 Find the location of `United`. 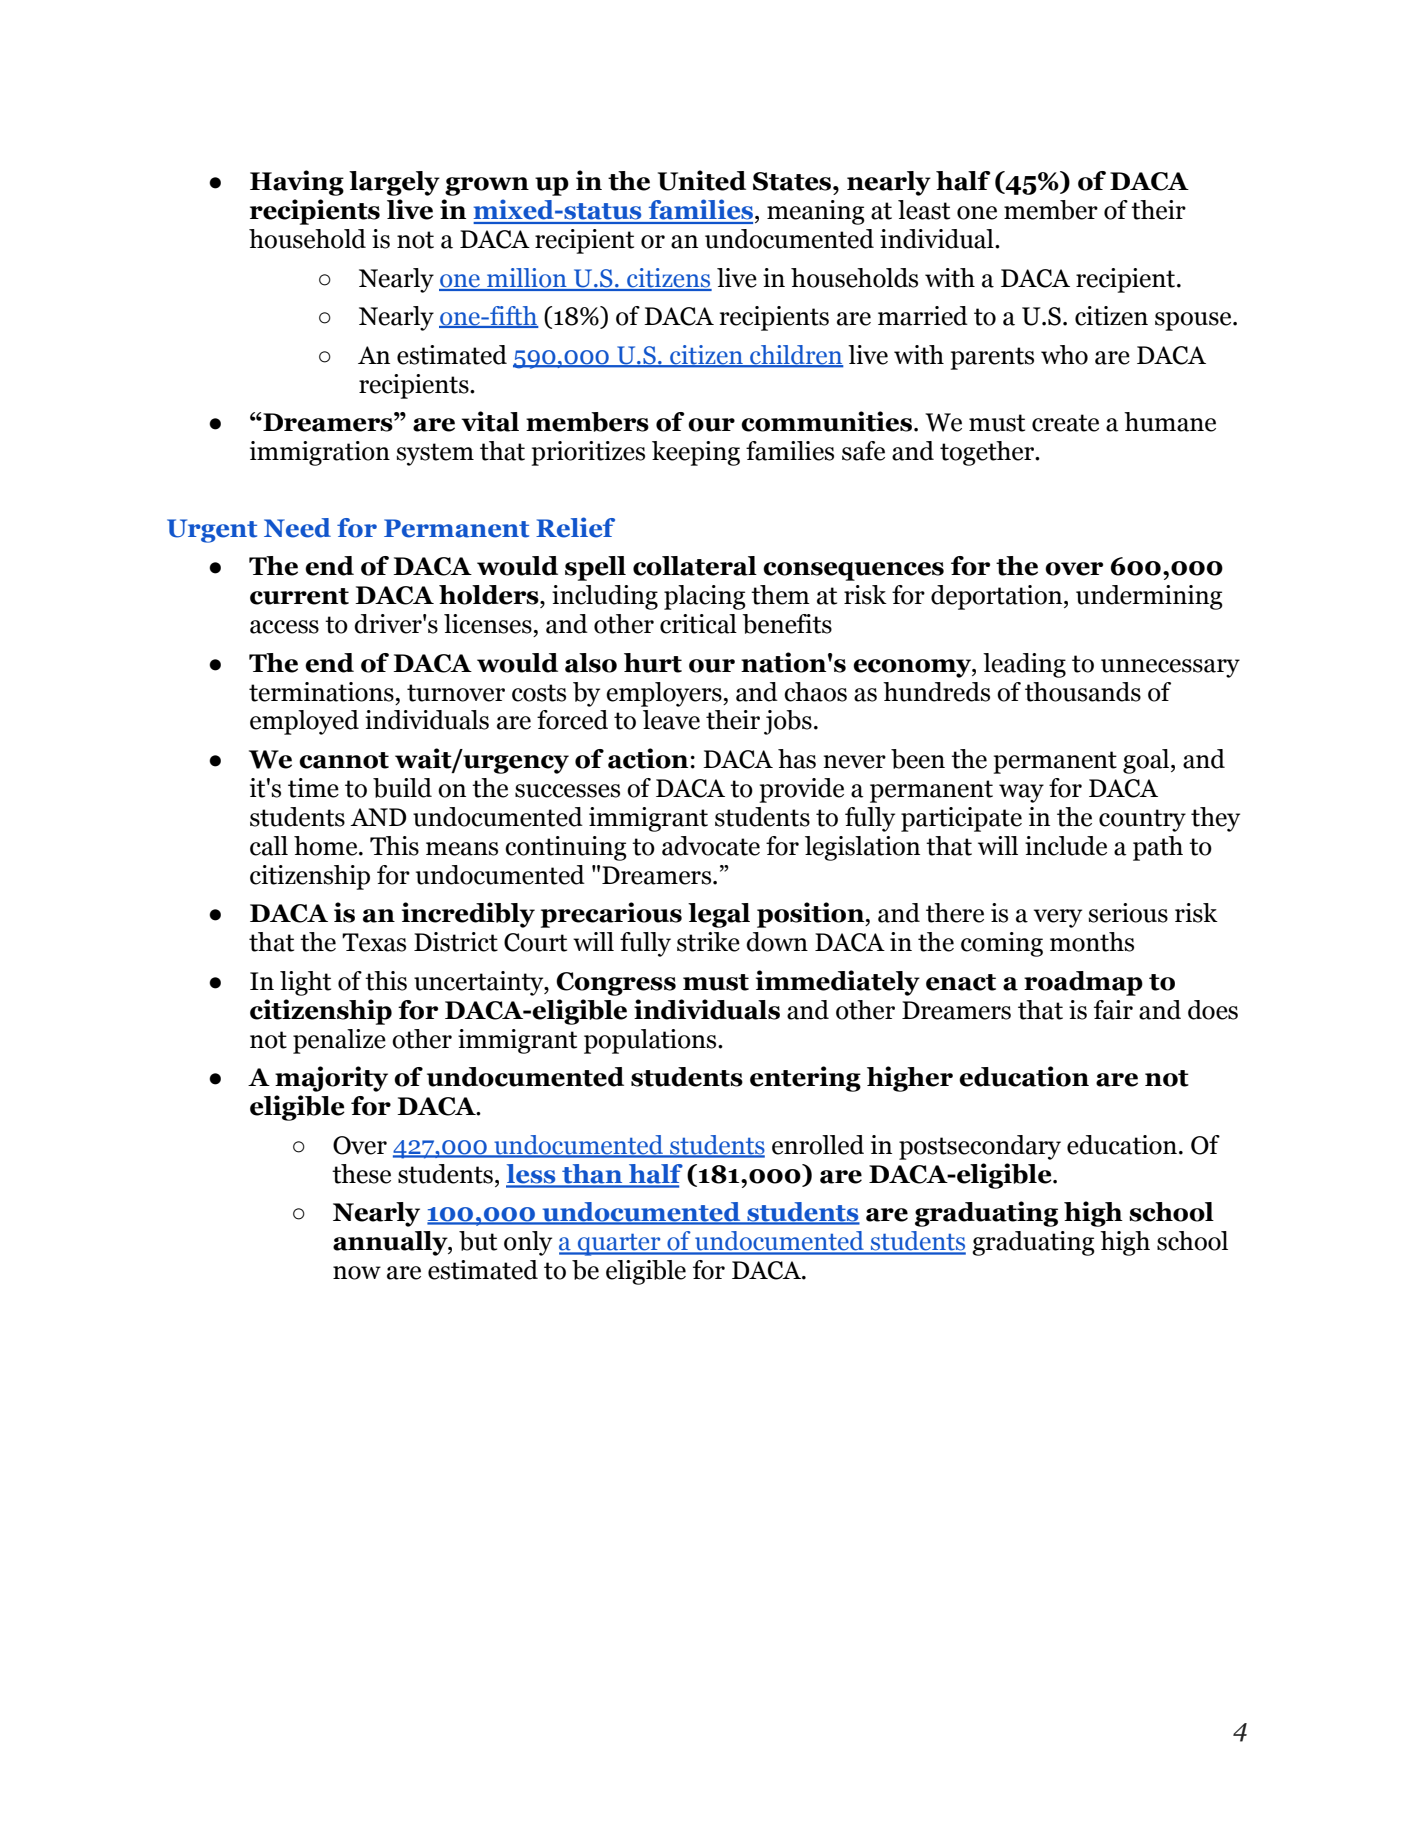

United is located at coordinates (702, 180).
